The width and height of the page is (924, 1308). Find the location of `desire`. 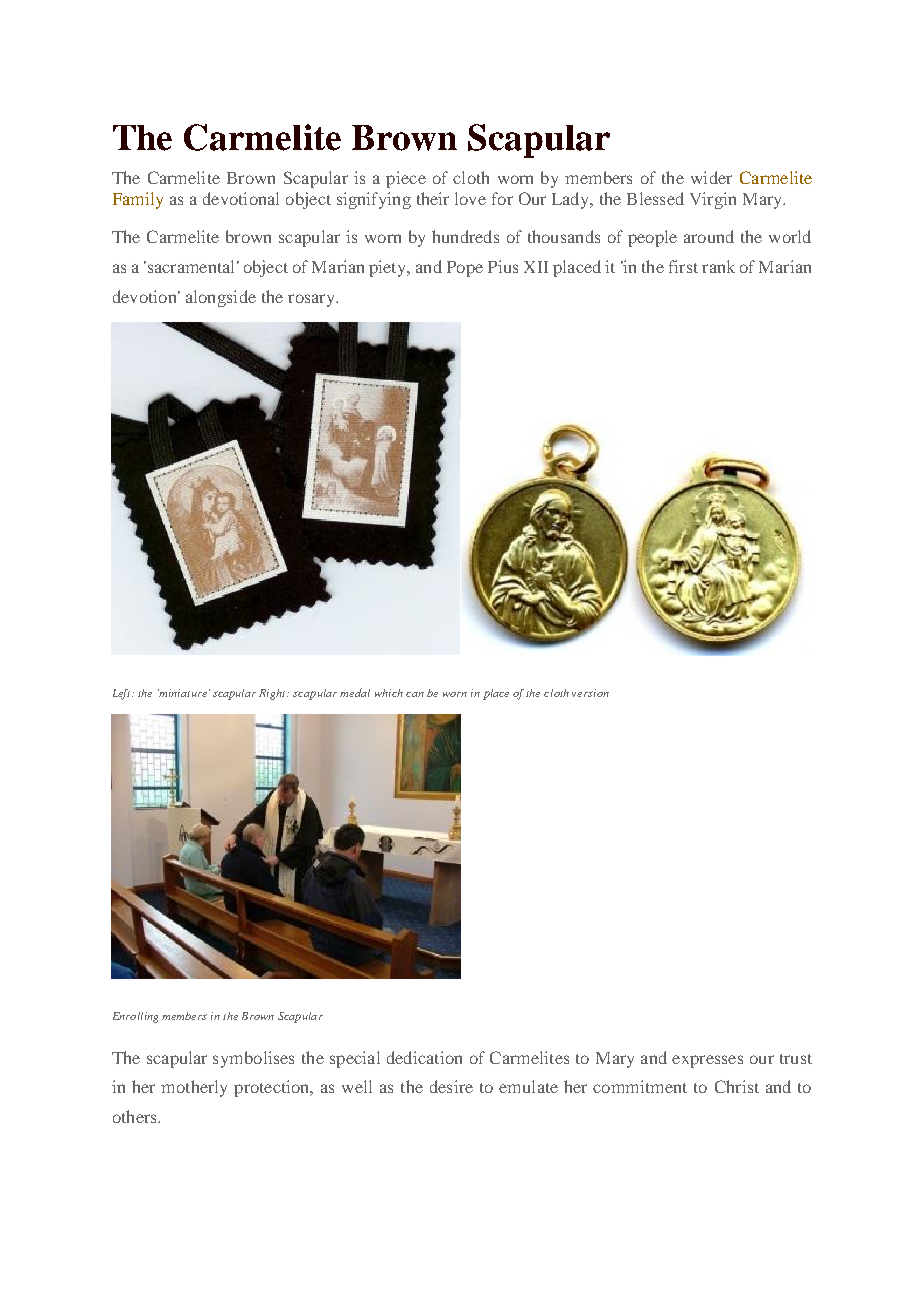

desire is located at coordinates (451, 1086).
